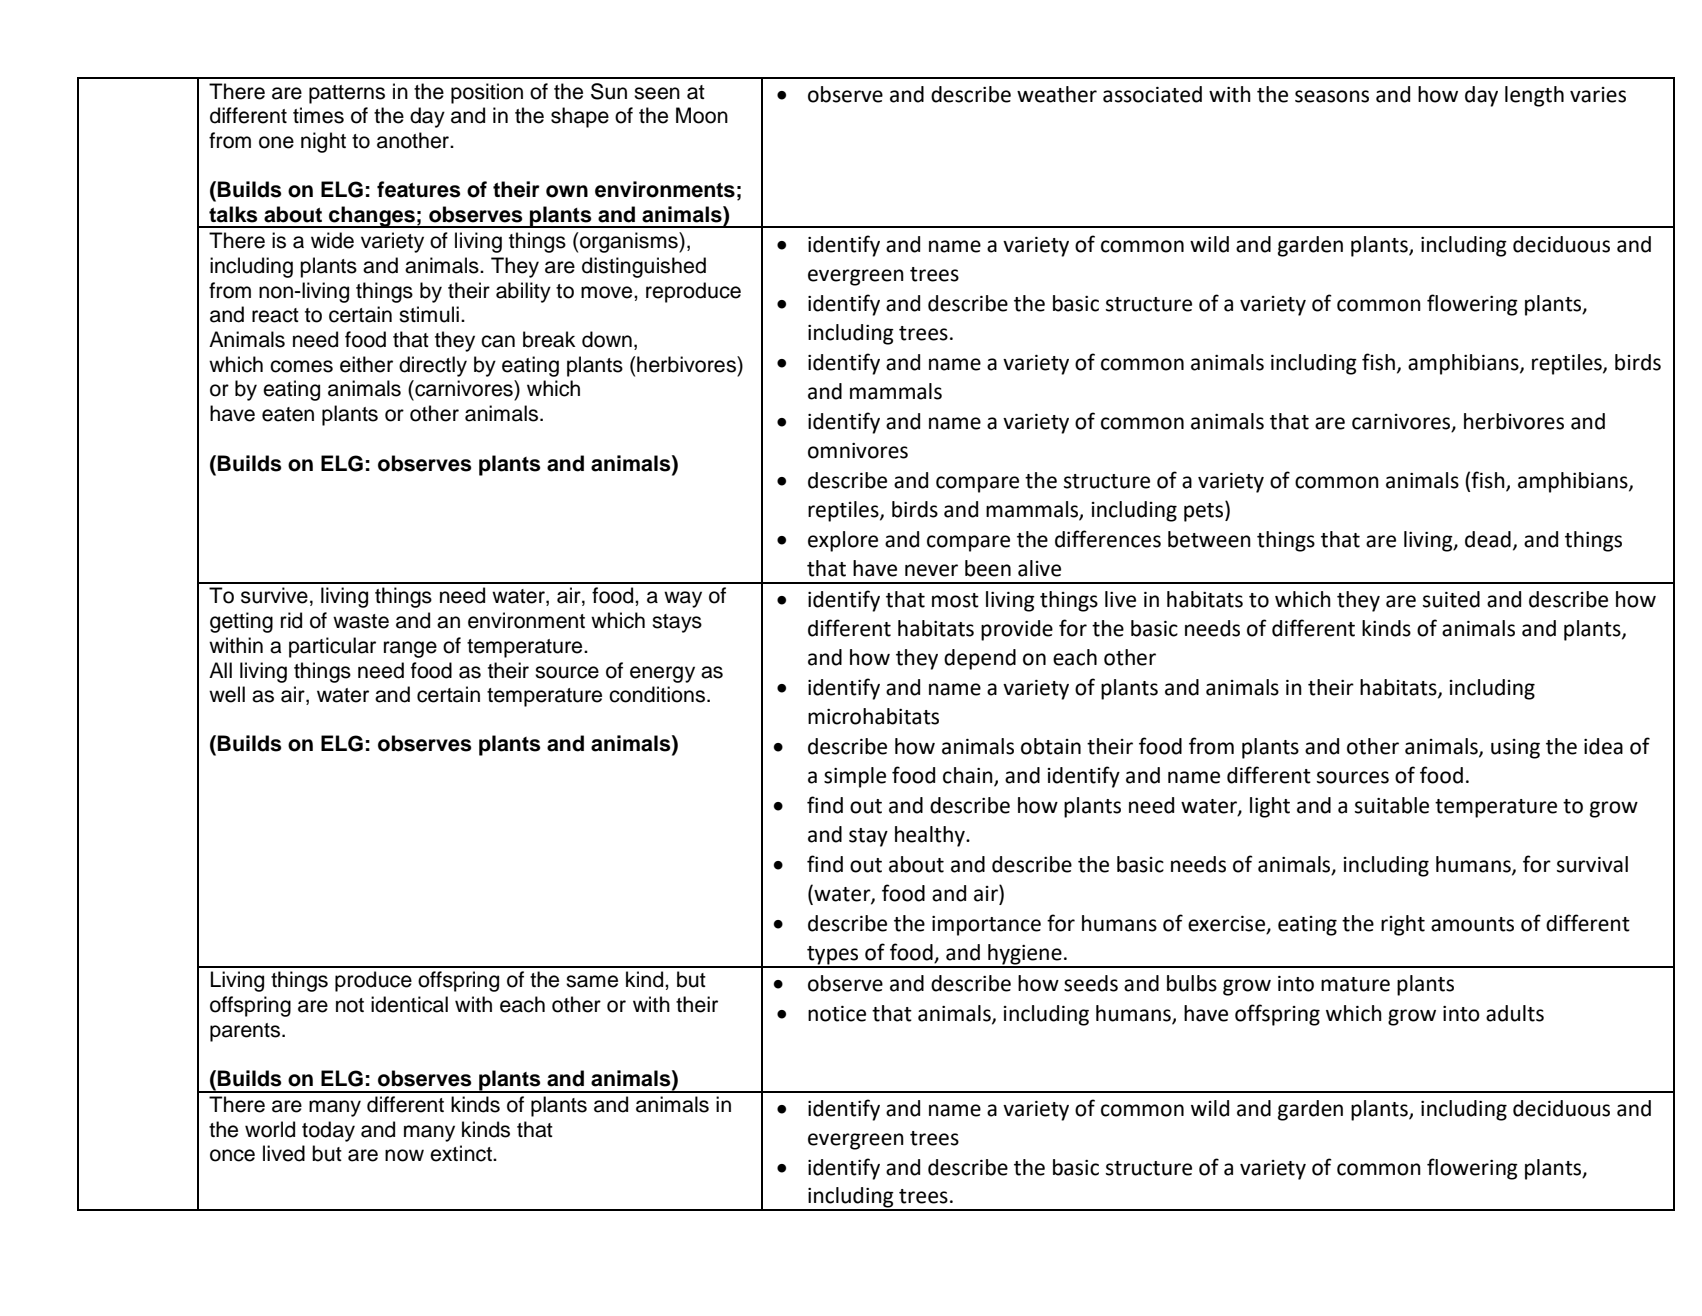 The height and width of the image is (1316, 1702). I want to click on times, so click(318, 115).
